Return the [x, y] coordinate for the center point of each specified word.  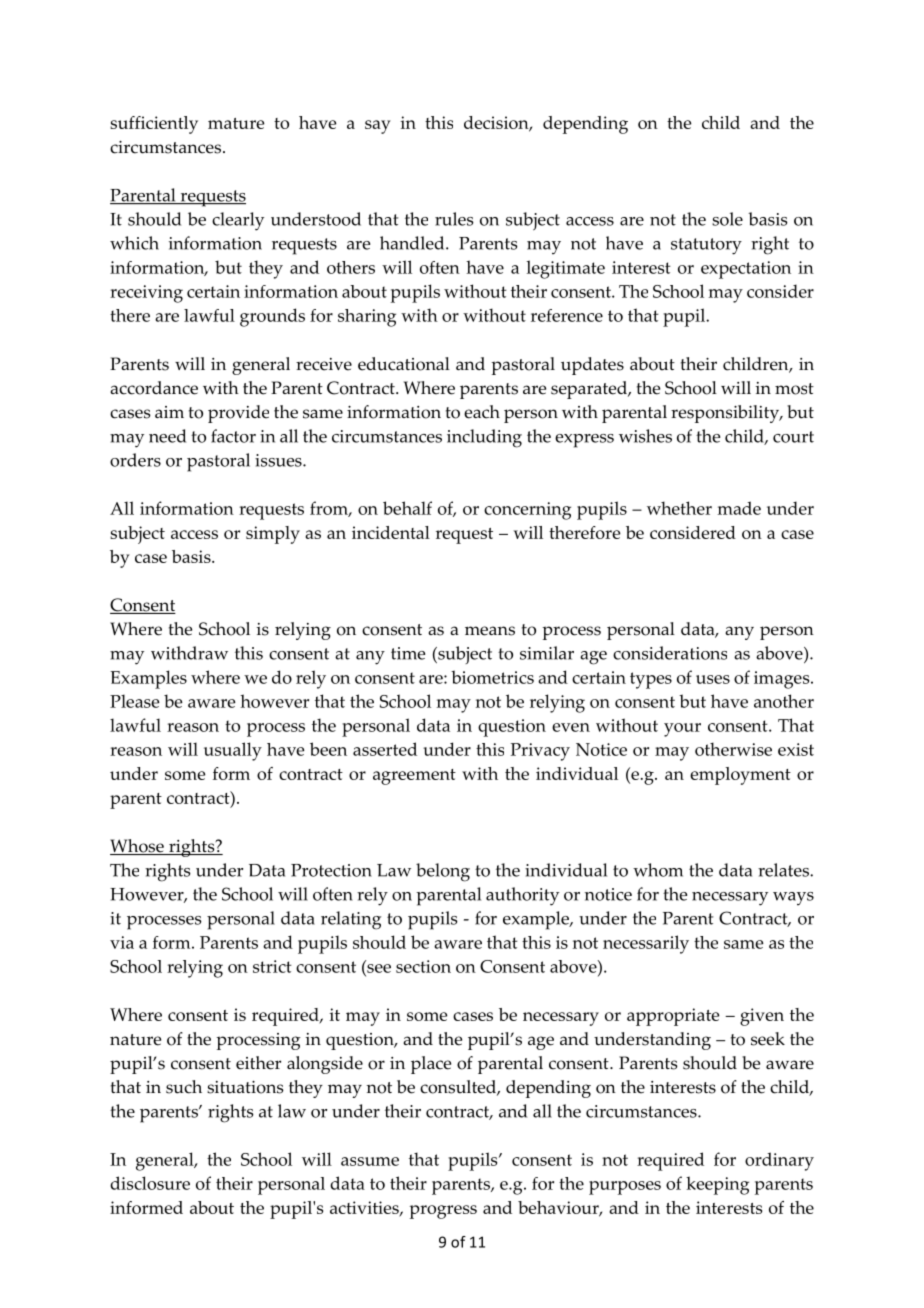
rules [454, 219]
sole [727, 219]
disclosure [150, 1183]
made [739, 508]
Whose [138, 847]
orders [135, 460]
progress [443, 1212]
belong [443, 872]
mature [236, 123]
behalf [407, 508]
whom [658, 870]
